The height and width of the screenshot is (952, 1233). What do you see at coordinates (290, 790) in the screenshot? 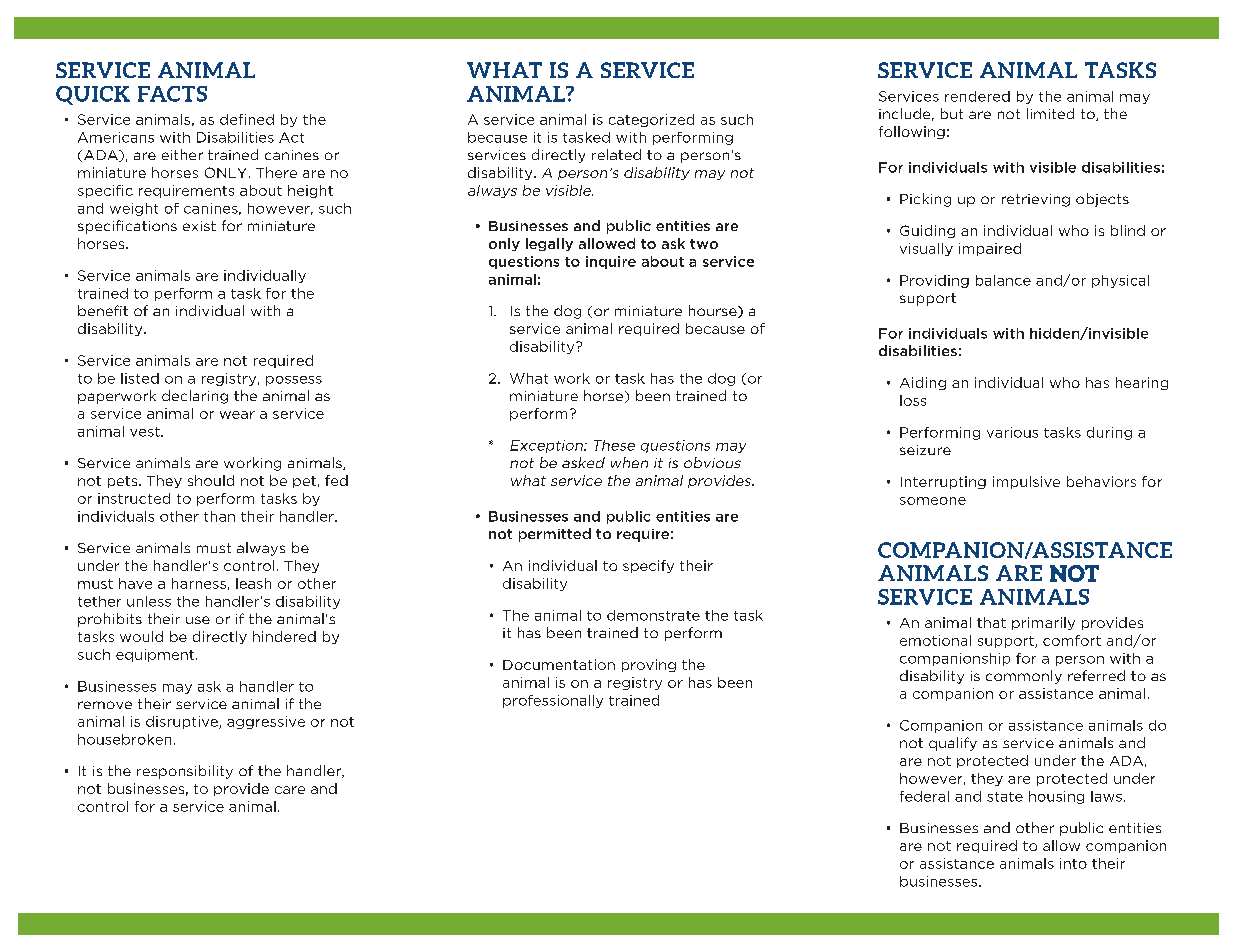
I see `care` at bounding box center [290, 790].
